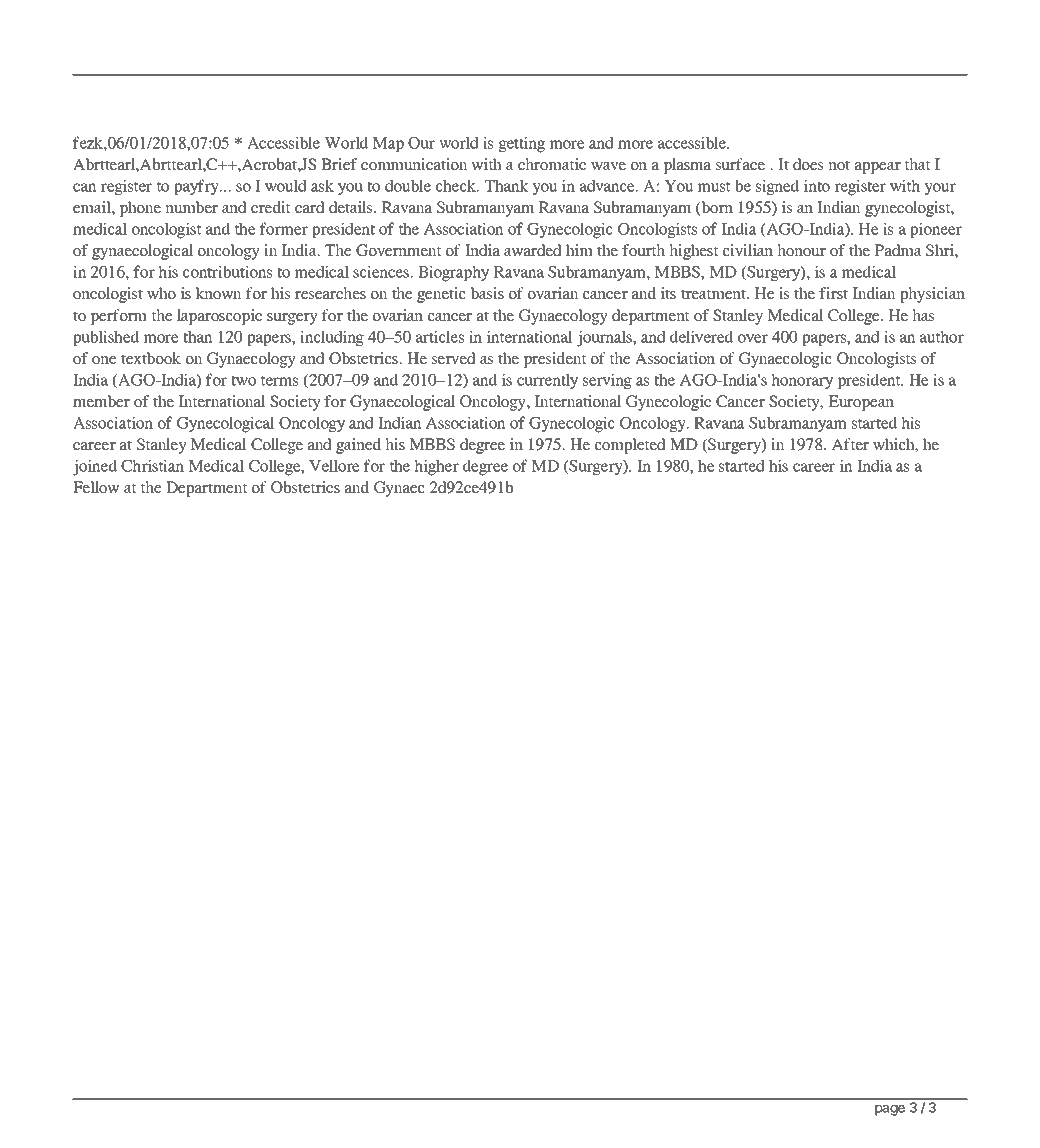 This screenshot has width=1040, height=1148. I want to click on joined, so click(95, 467).
